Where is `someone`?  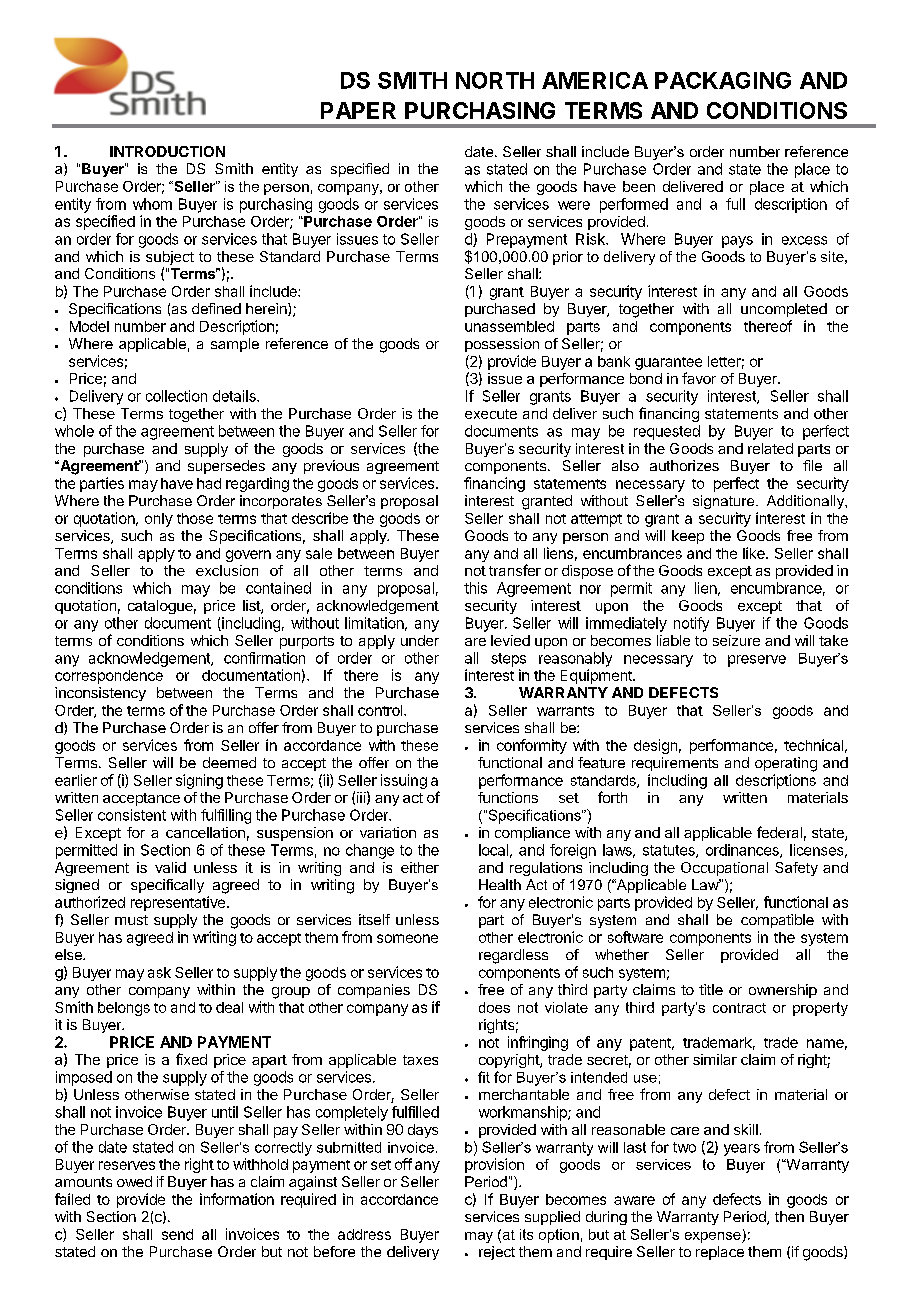 someone is located at coordinates (407, 938).
